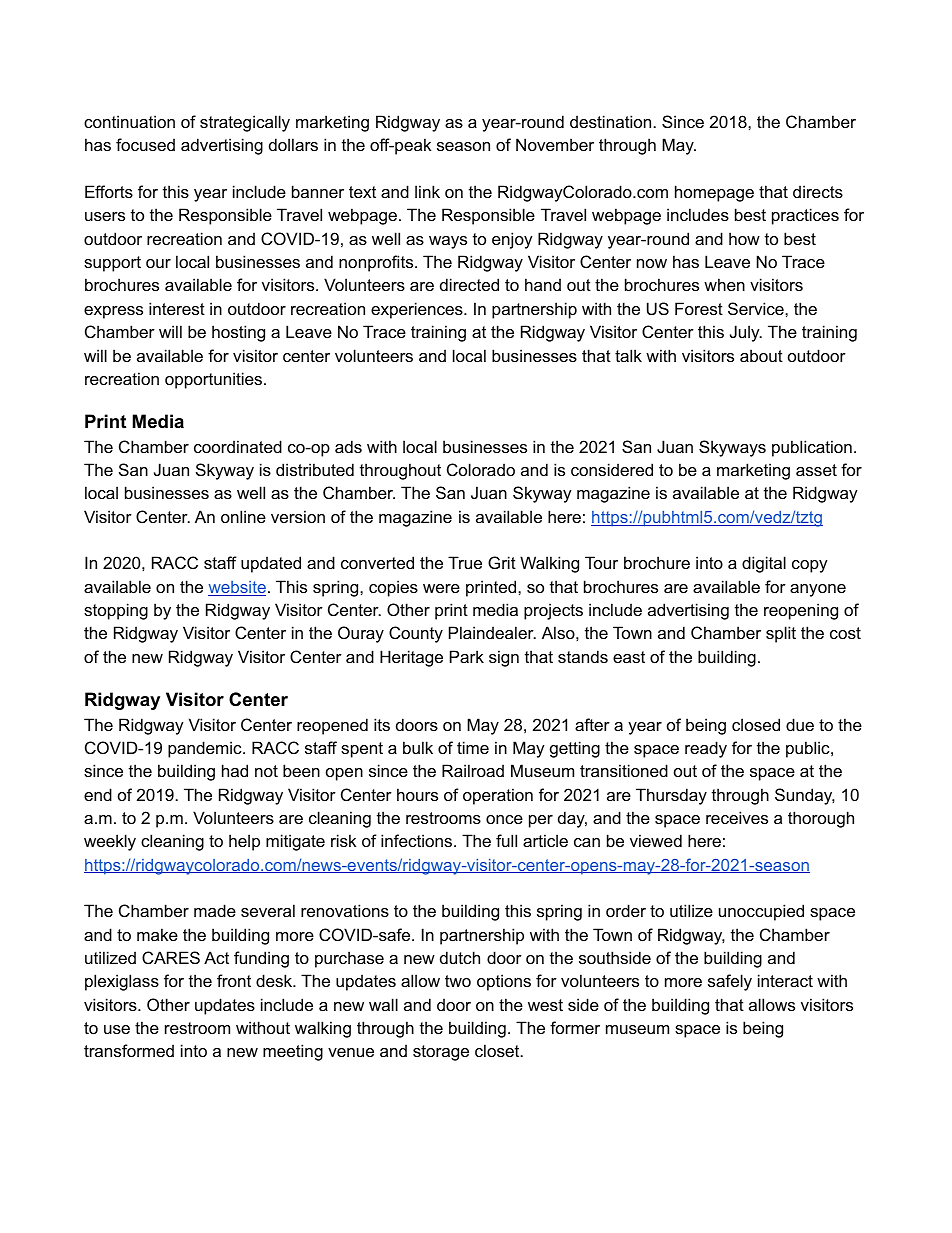  What do you see at coordinates (498, 796) in the screenshot?
I see `operation` at bounding box center [498, 796].
